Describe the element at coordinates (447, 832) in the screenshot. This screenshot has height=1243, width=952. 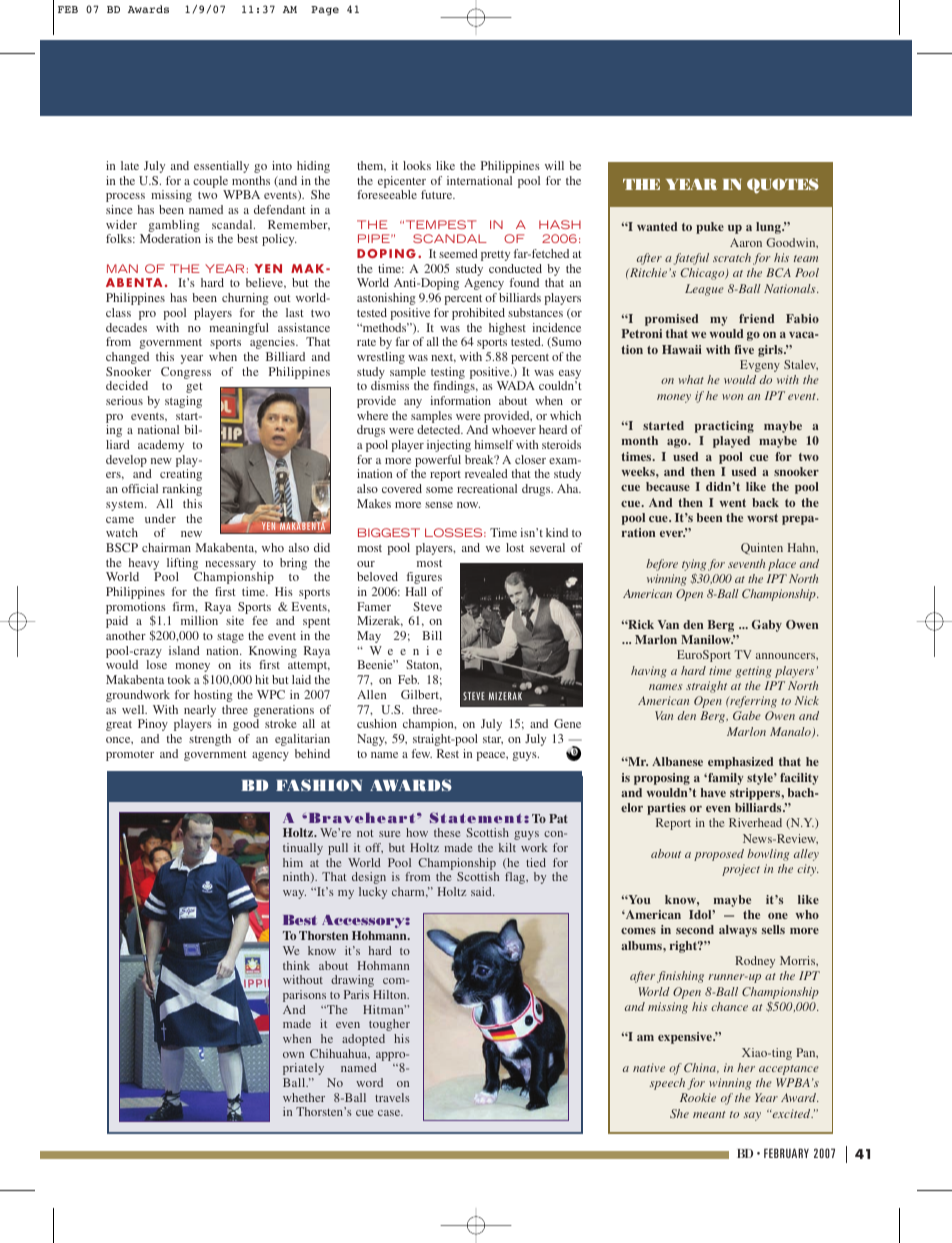
I see `these` at that location.
